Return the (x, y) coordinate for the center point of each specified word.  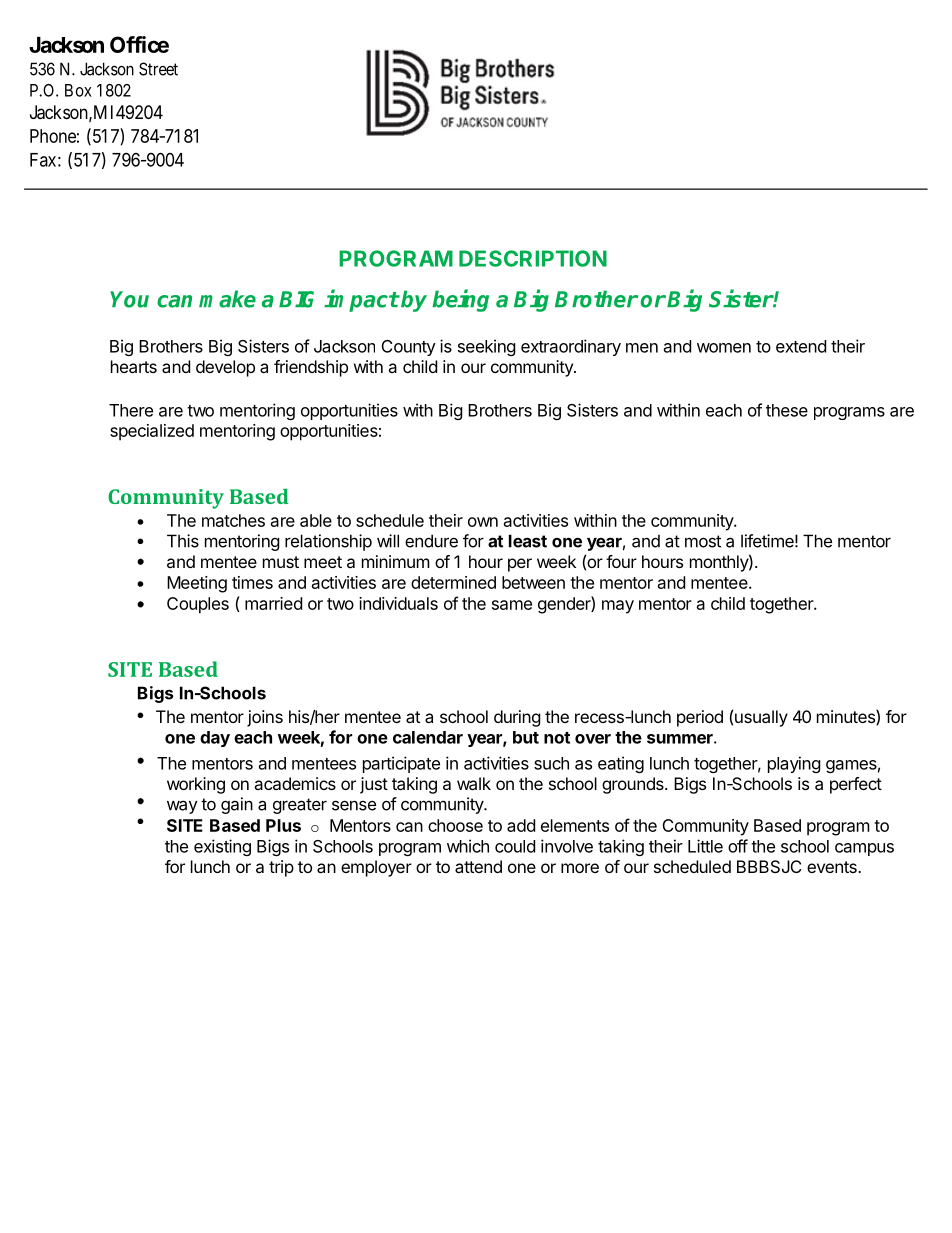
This (183, 541)
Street (158, 69)
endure (431, 541)
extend (801, 346)
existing (222, 847)
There (131, 410)
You (129, 299)
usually (761, 718)
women (724, 348)
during (517, 718)
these (787, 410)
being (460, 300)
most (703, 541)
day (215, 739)
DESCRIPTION (533, 258)
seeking (487, 347)
